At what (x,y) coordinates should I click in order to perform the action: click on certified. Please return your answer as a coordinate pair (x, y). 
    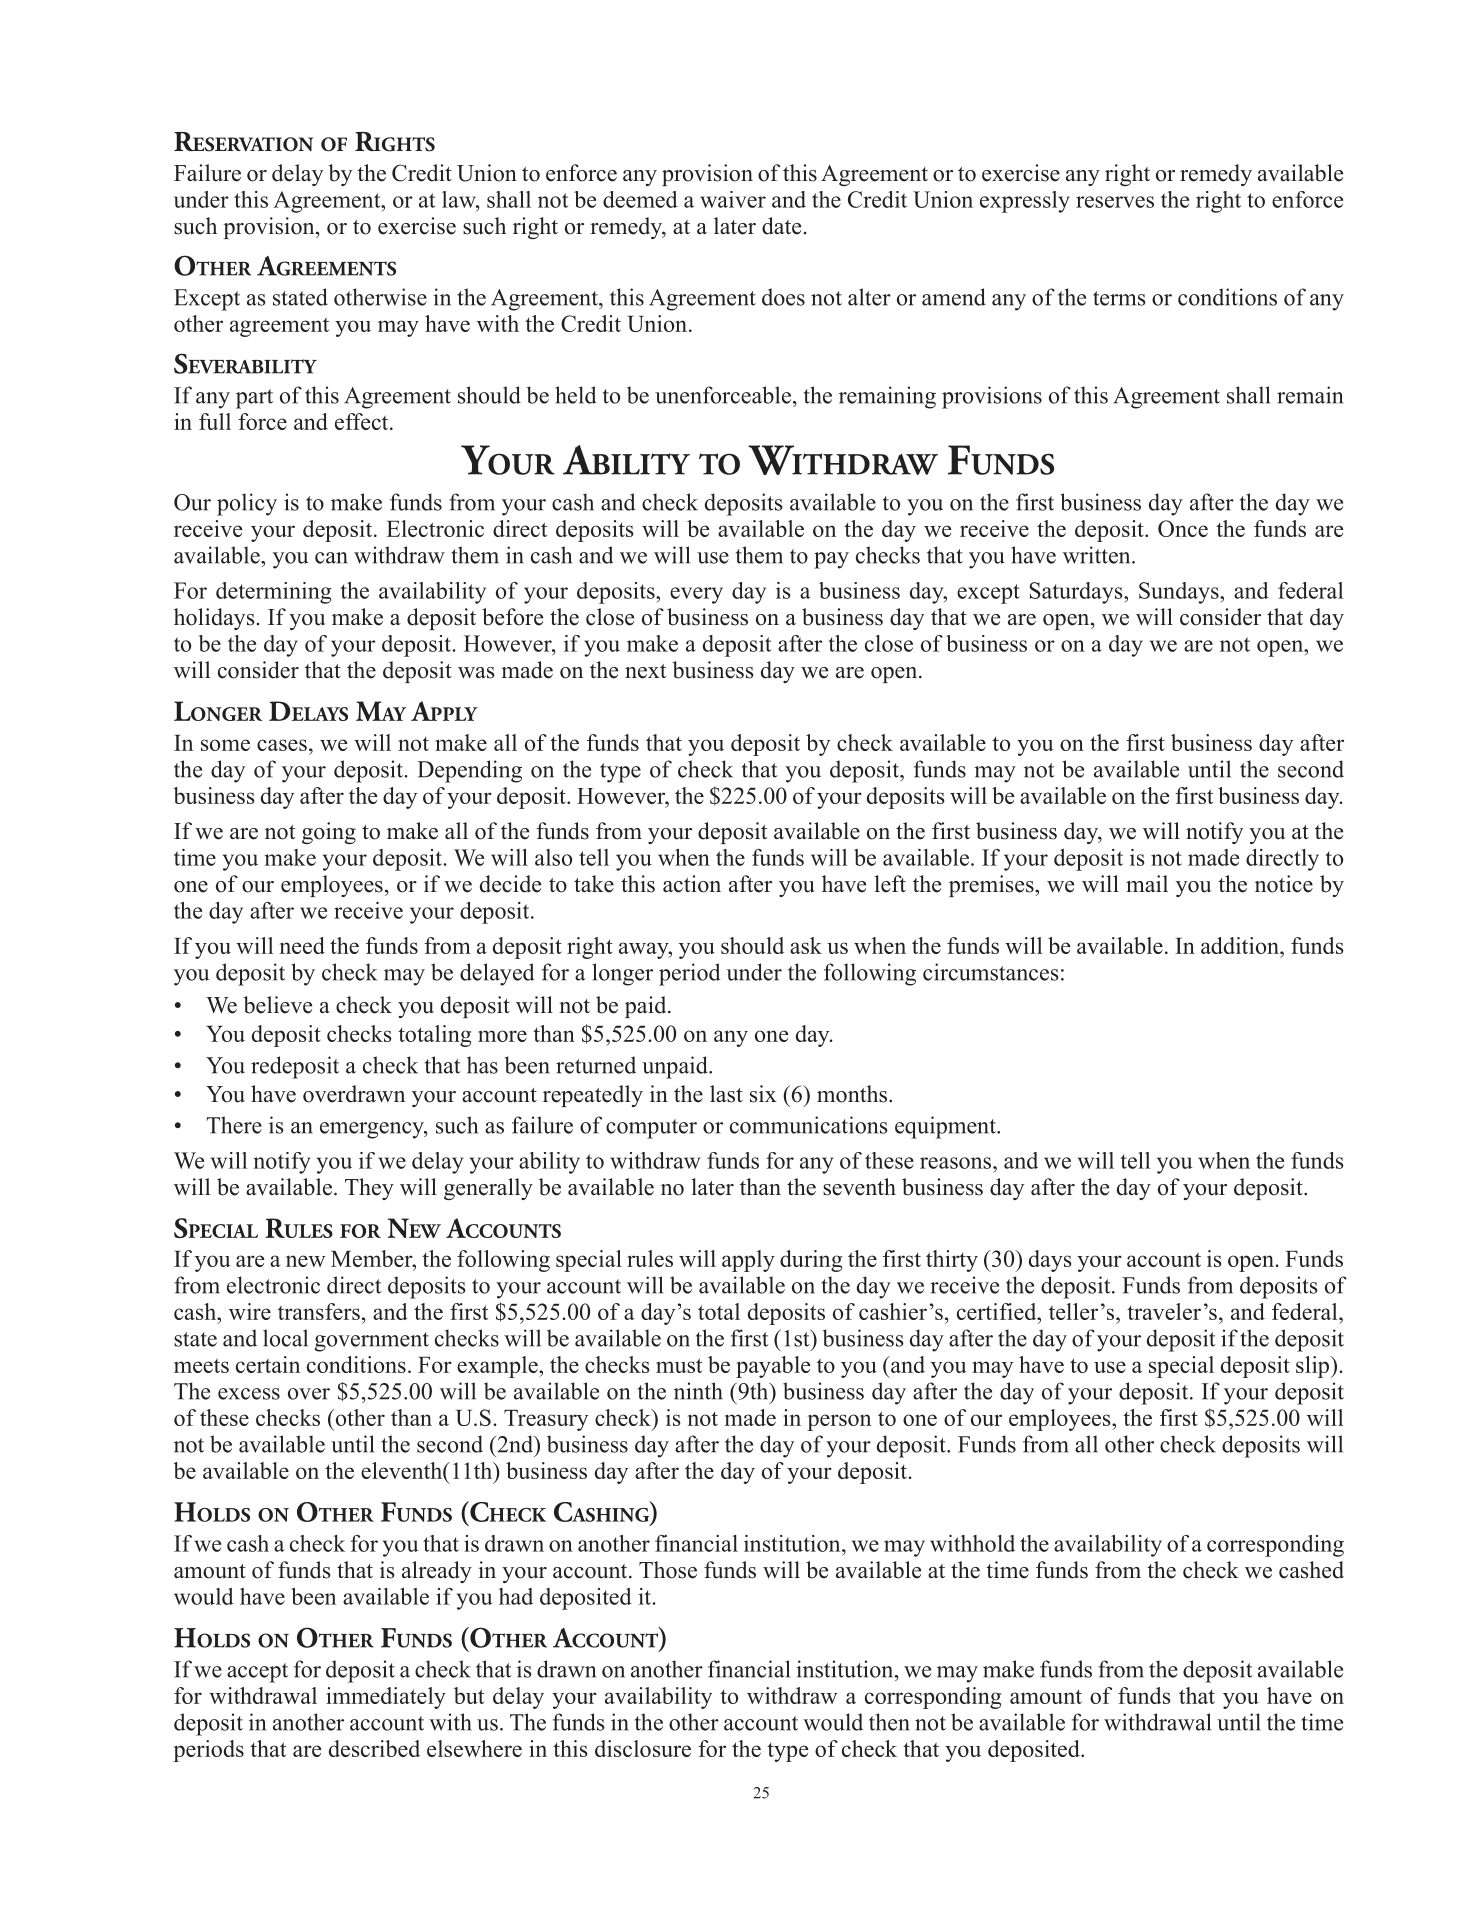
    Looking at the image, I should click on (998, 1311).
